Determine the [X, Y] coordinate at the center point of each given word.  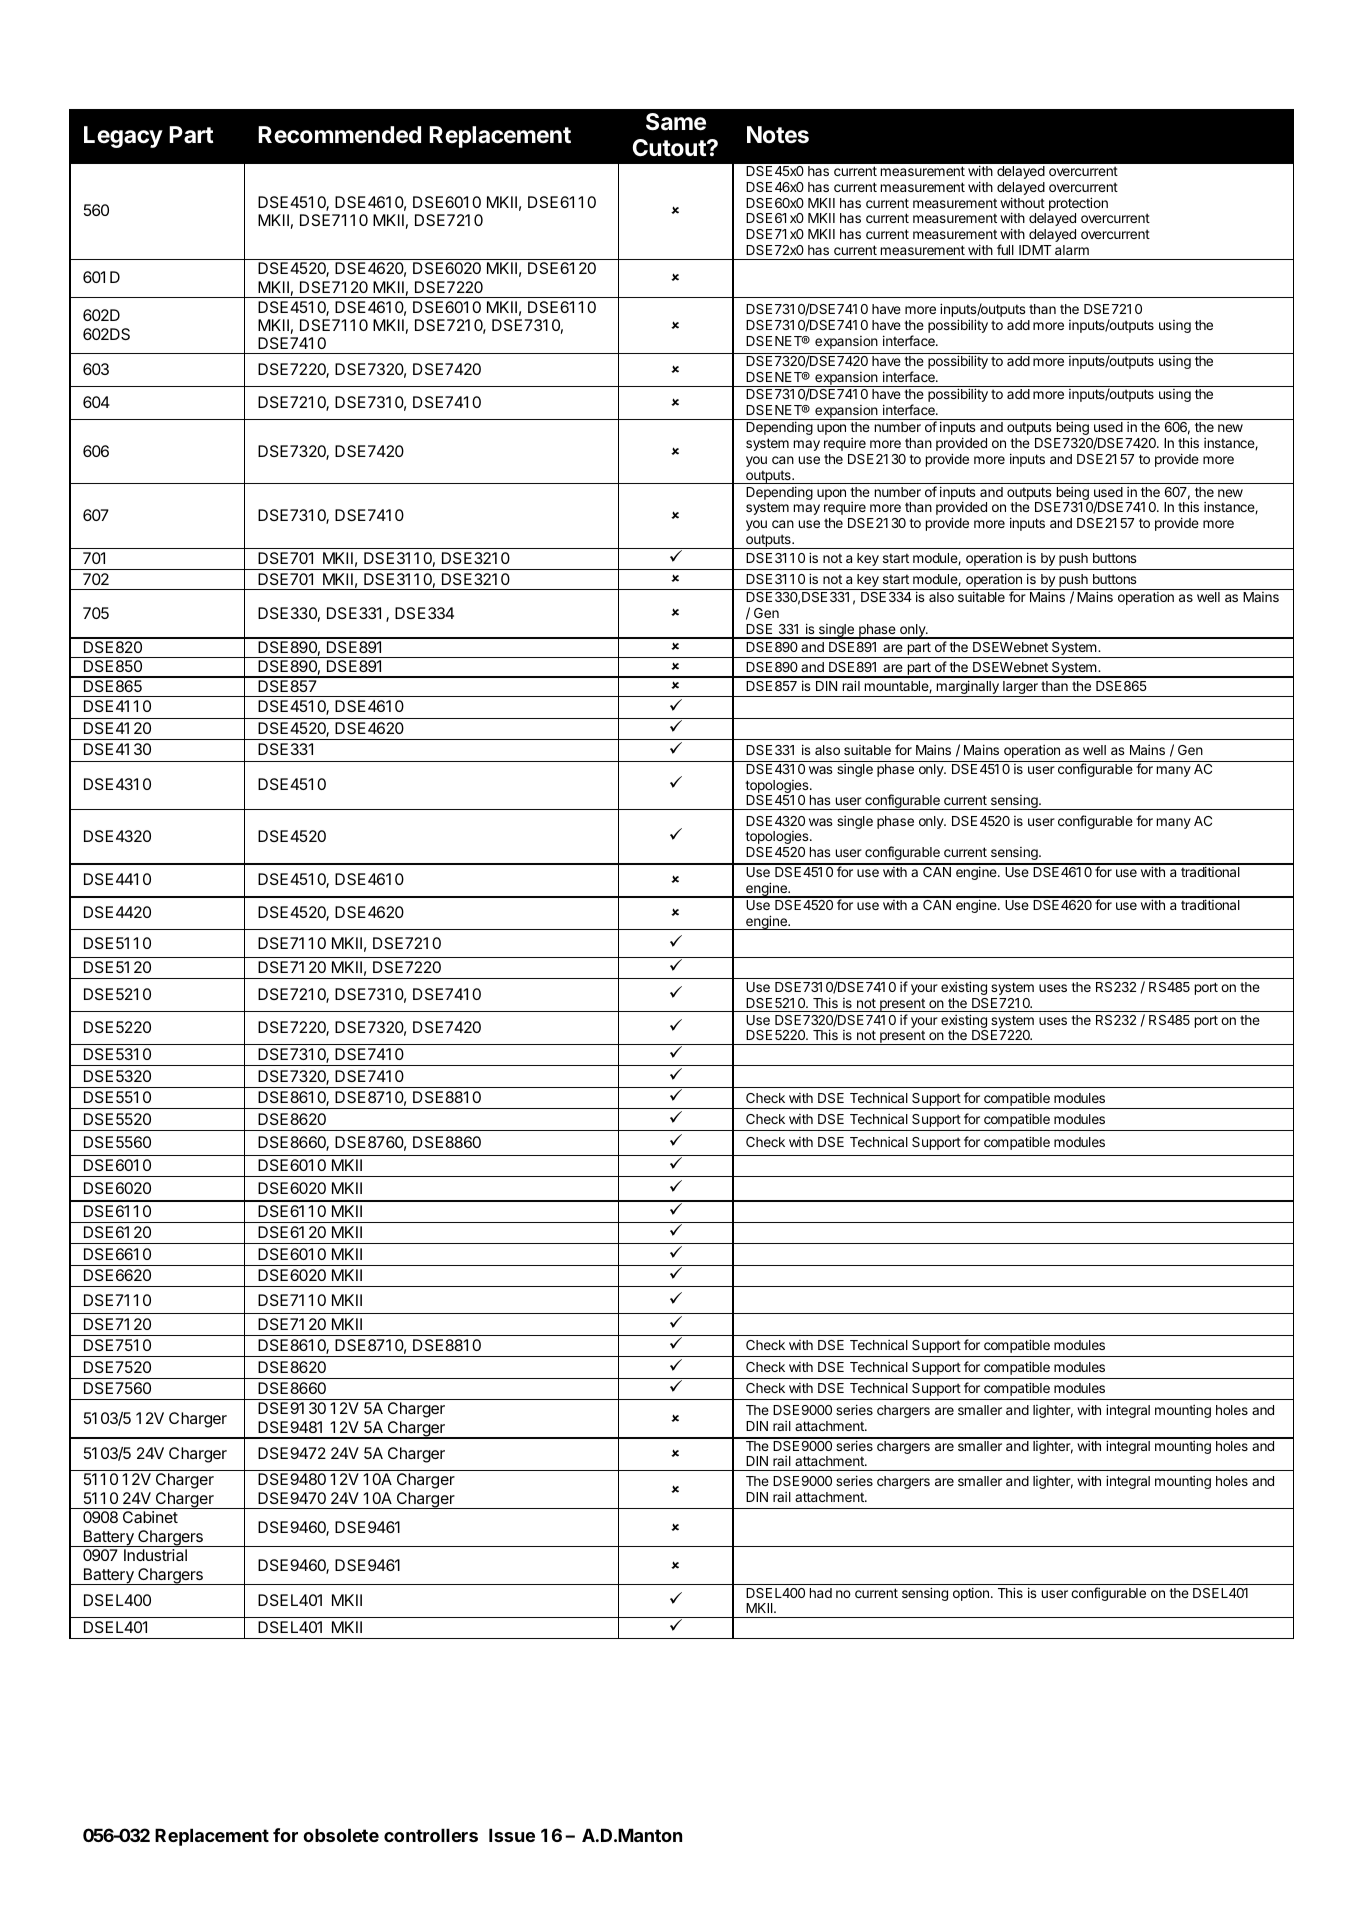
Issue [512, 1835]
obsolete [341, 1835]
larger [1020, 689]
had [821, 1593]
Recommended [339, 135]
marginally [967, 688]
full [1005, 249]
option [971, 1594]
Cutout [670, 148]
